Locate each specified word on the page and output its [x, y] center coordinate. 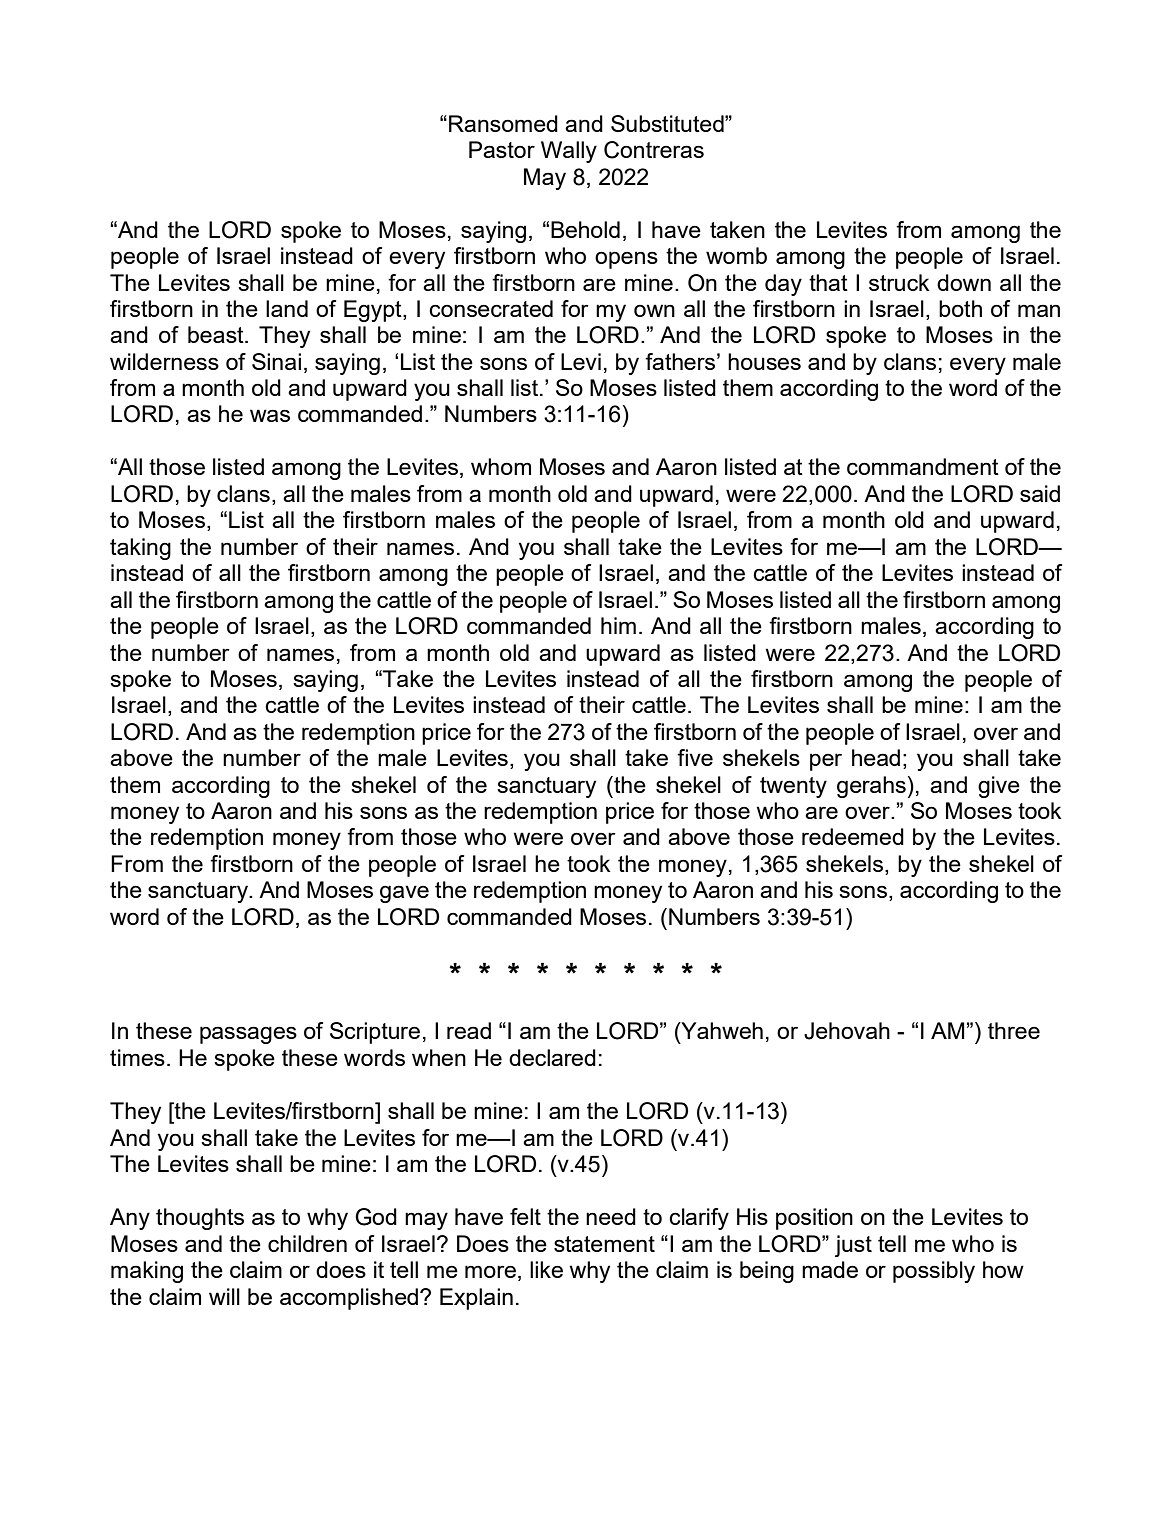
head [876, 757]
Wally [569, 152]
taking [140, 549]
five [695, 757]
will [224, 1296]
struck [899, 282]
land [287, 308]
